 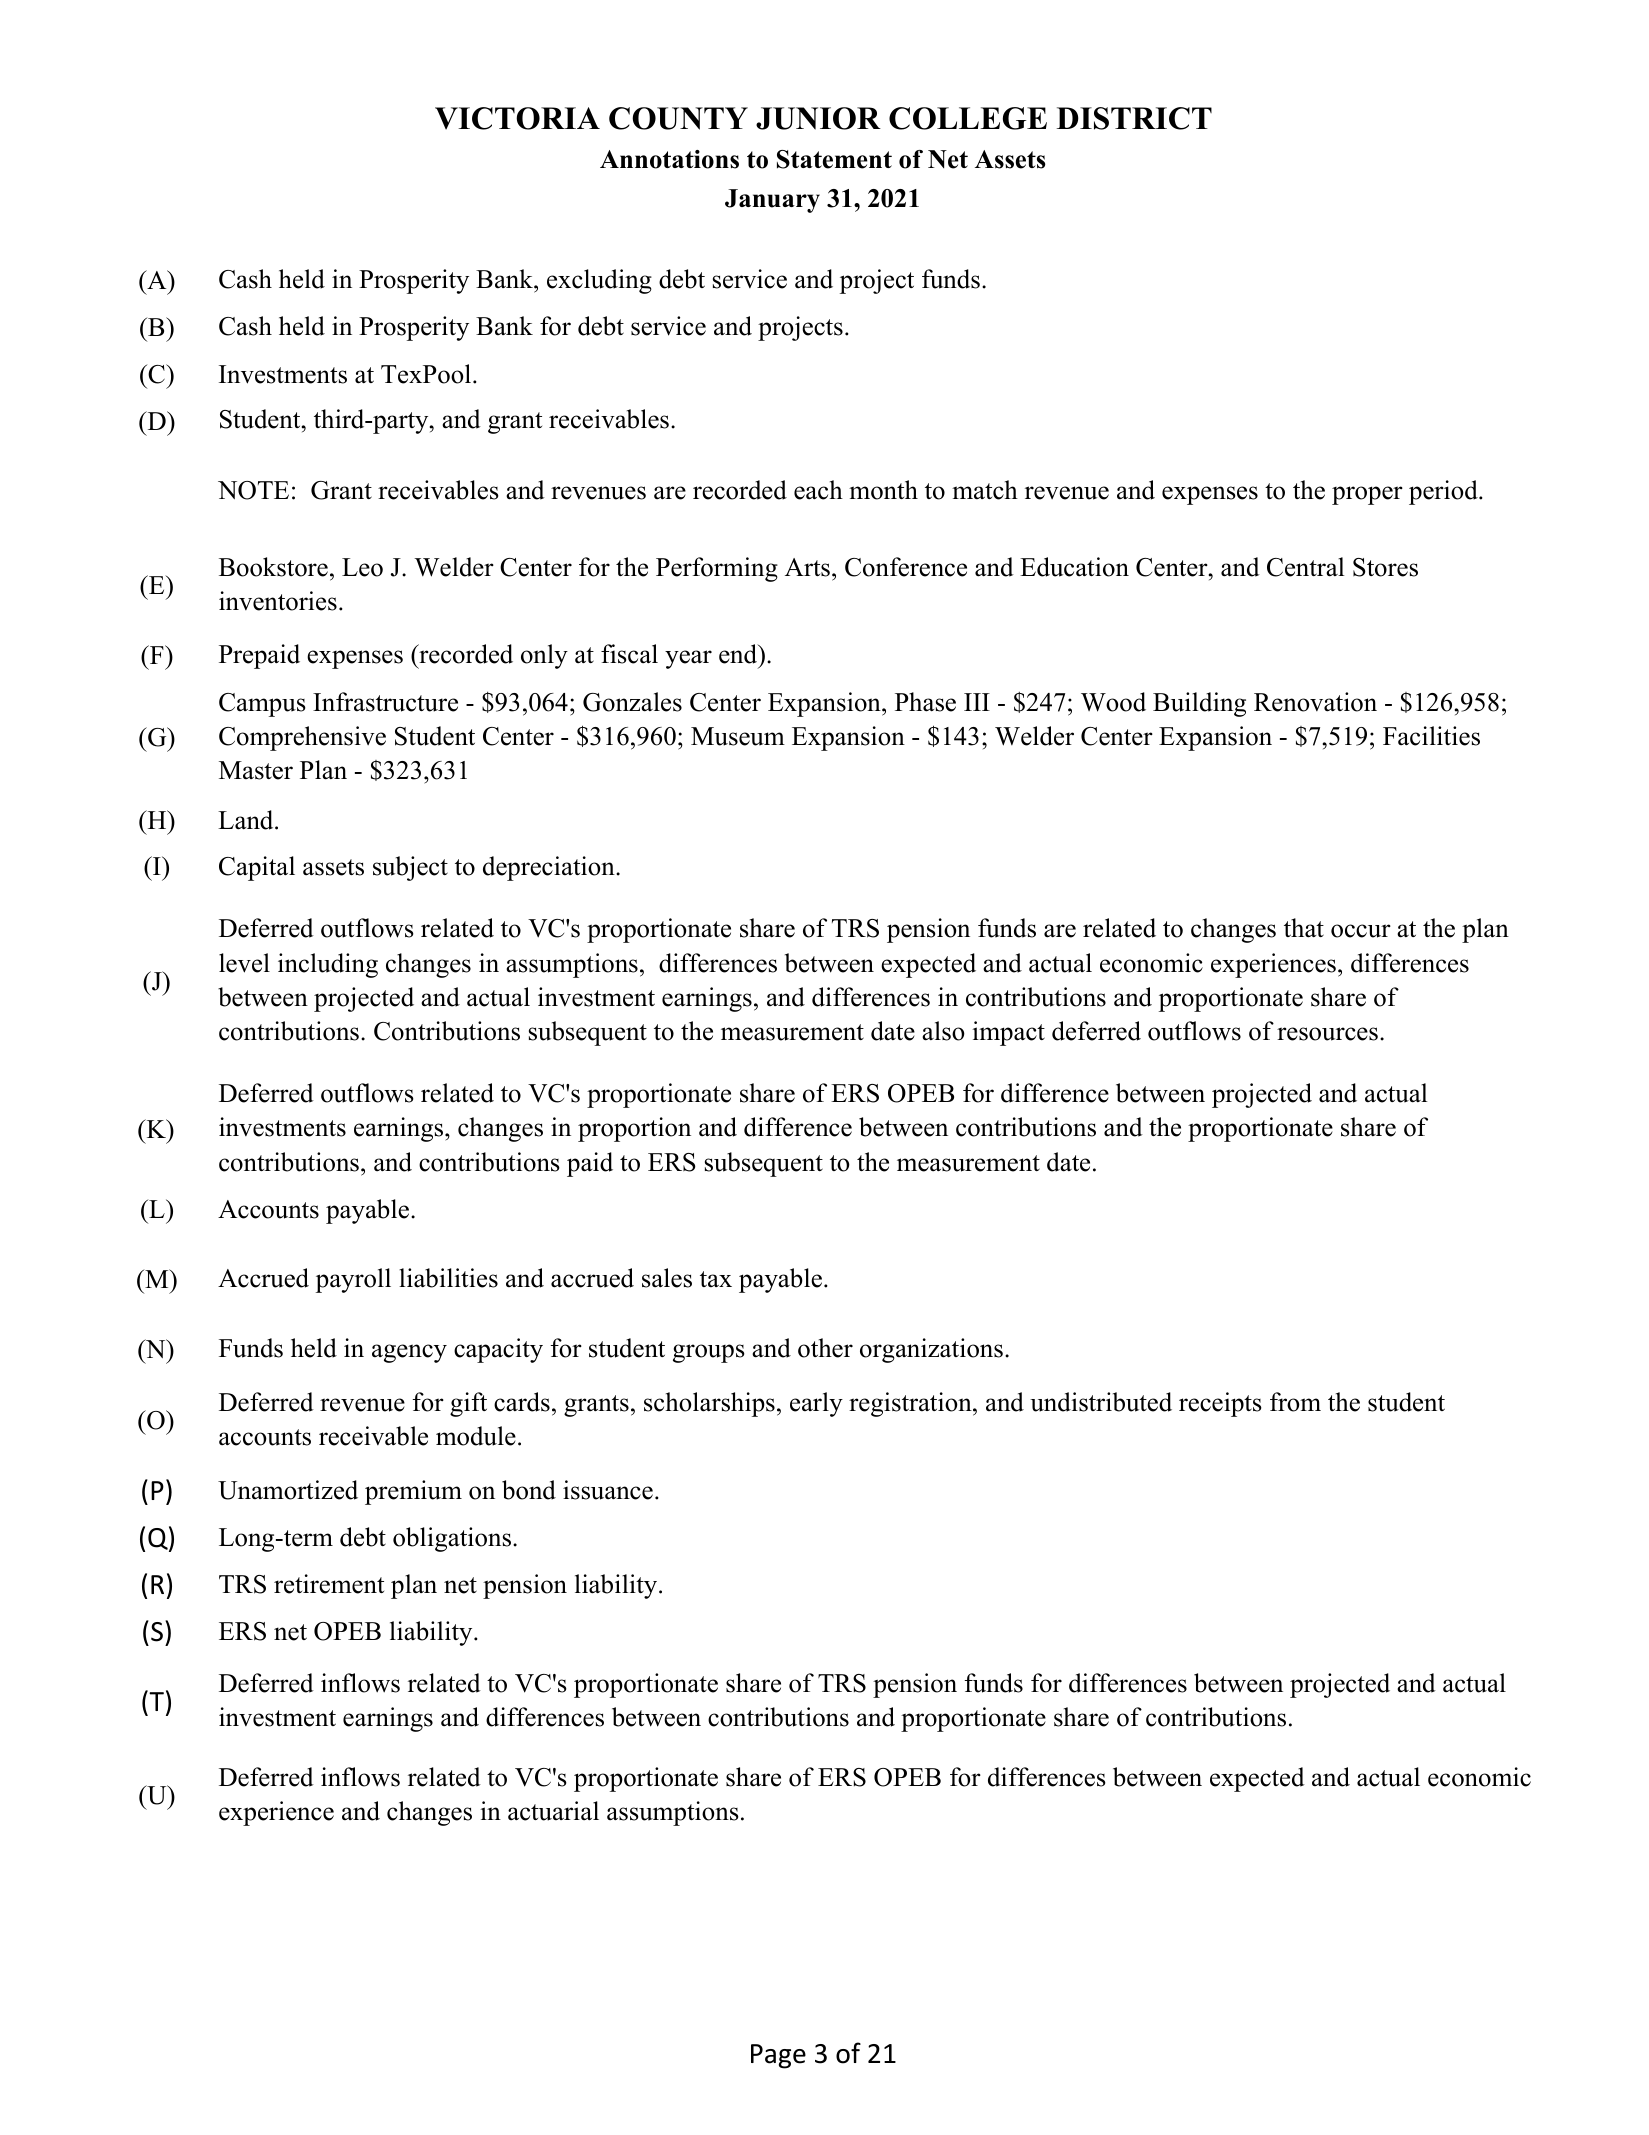 I want to click on Arts, so click(x=807, y=567).
